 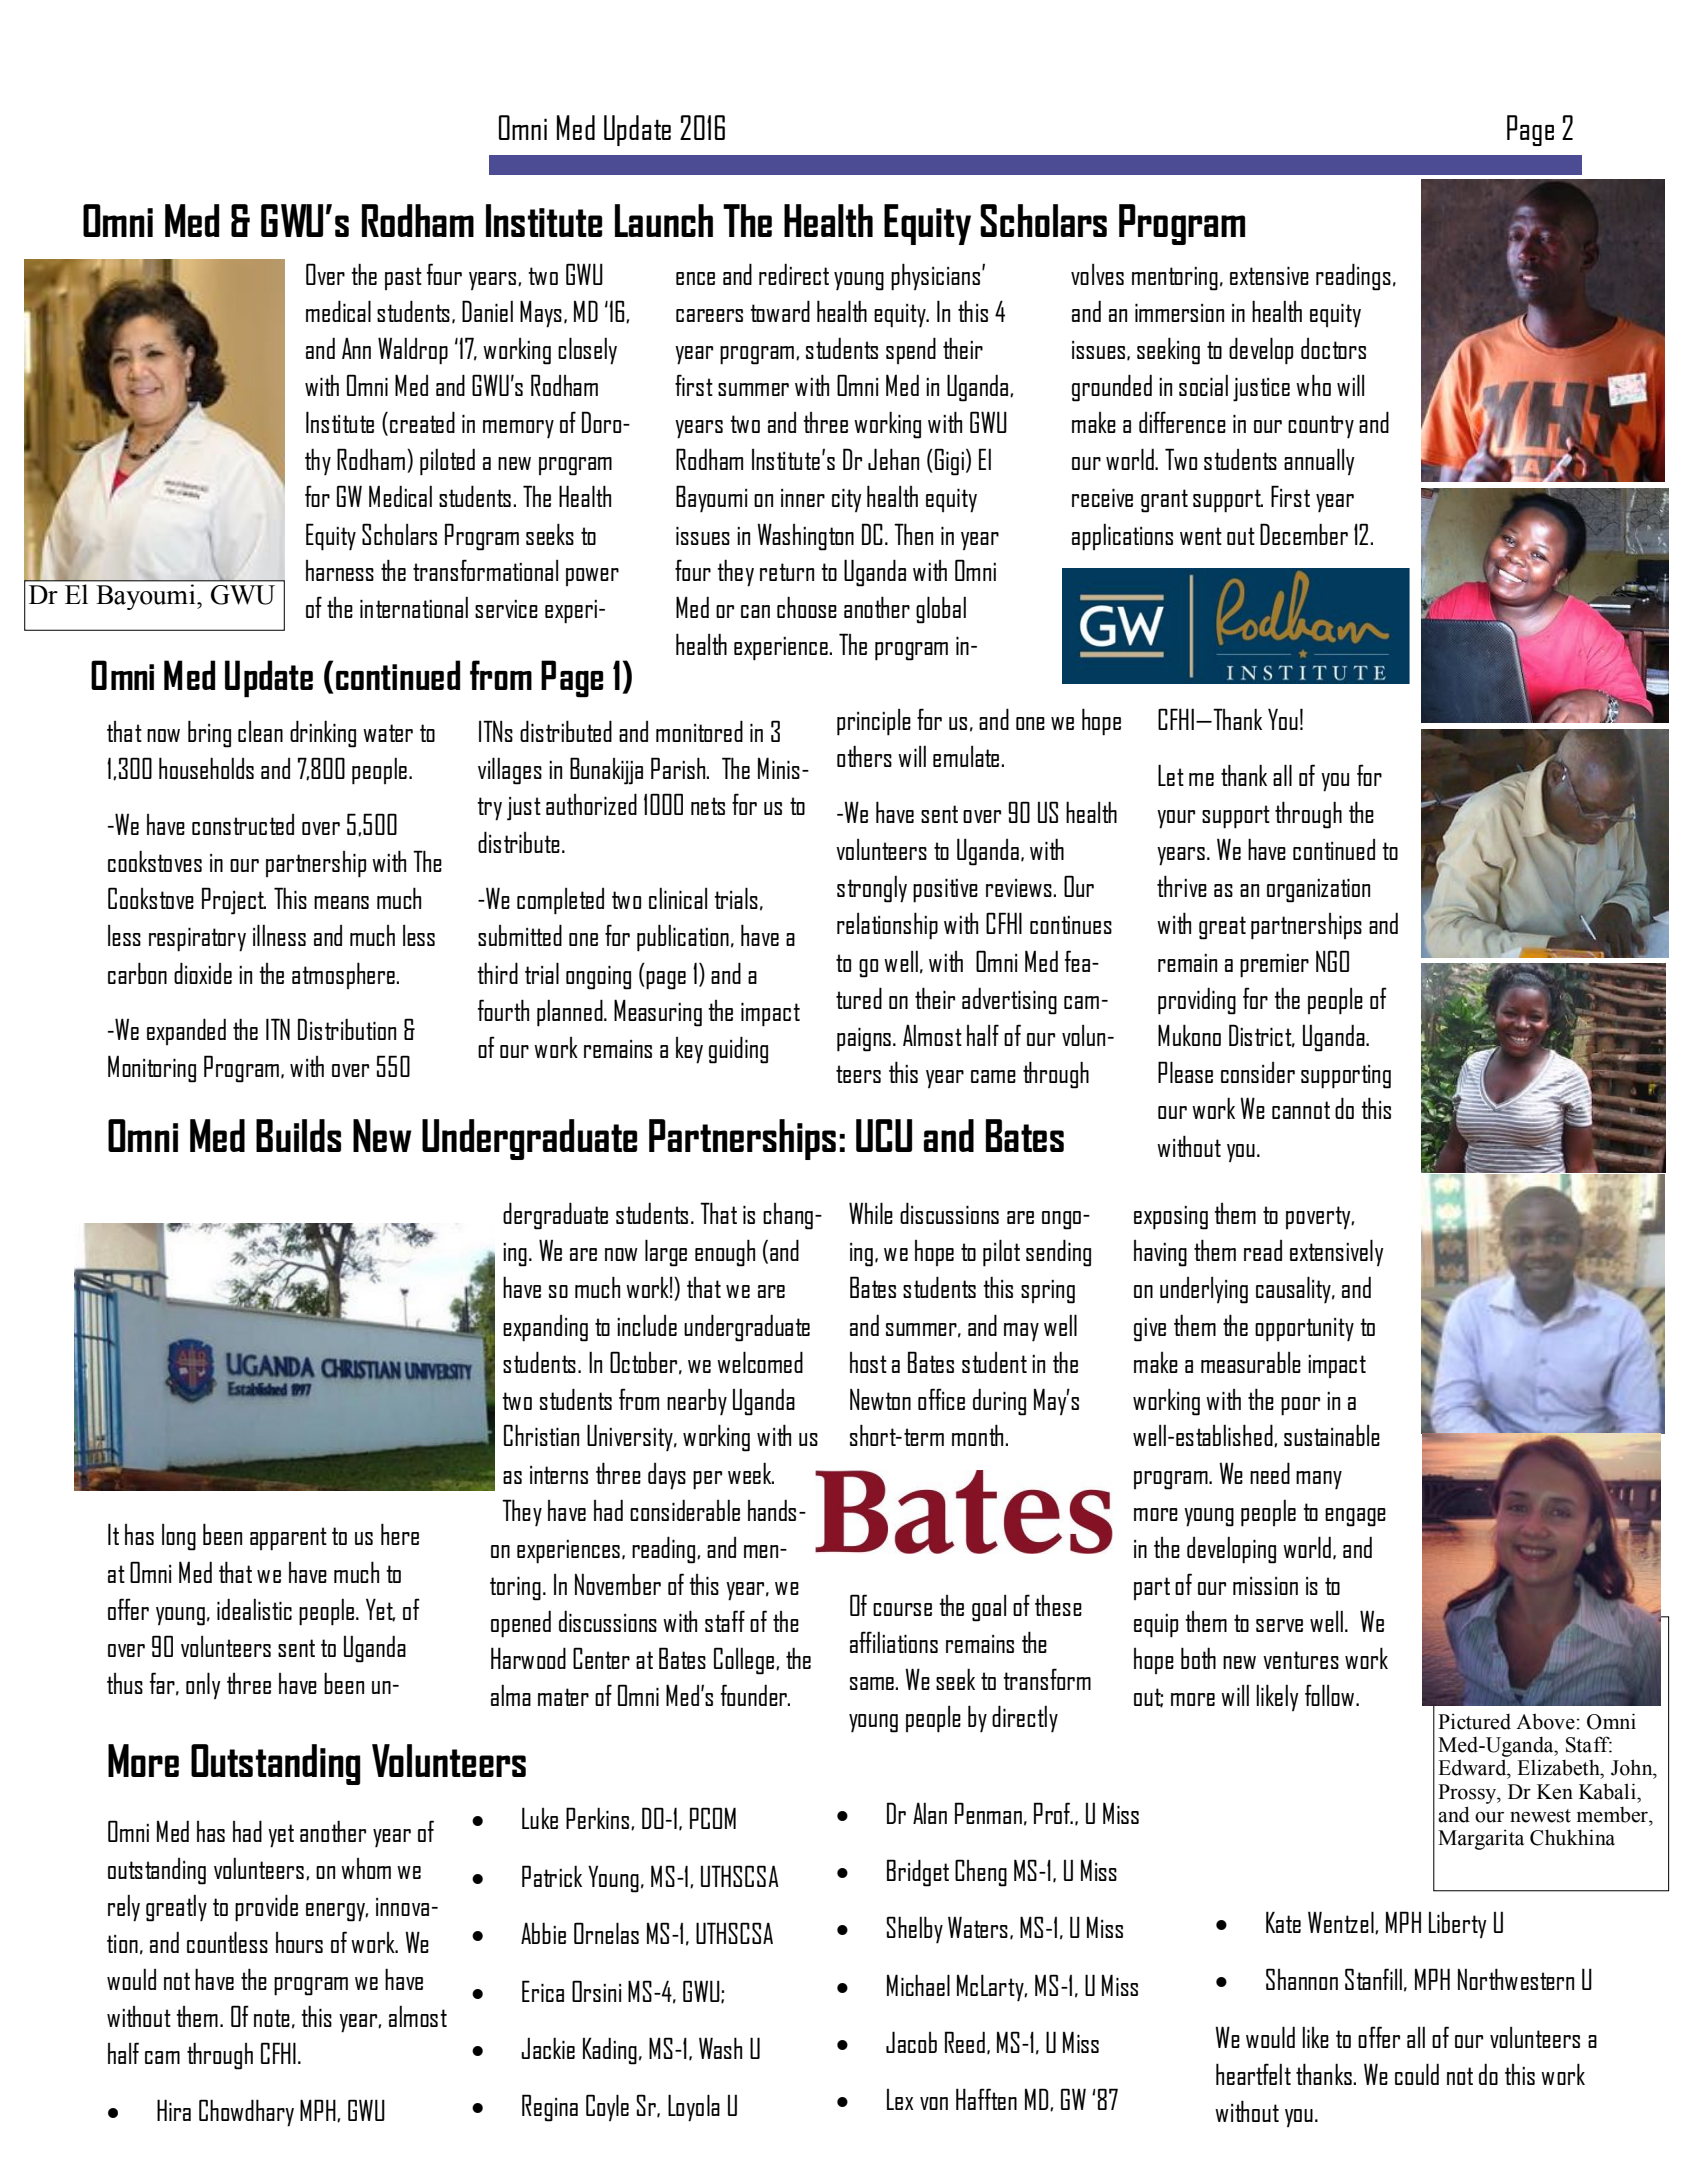 What do you see at coordinates (1417, 2074) in the image?
I see `could` at bounding box center [1417, 2074].
